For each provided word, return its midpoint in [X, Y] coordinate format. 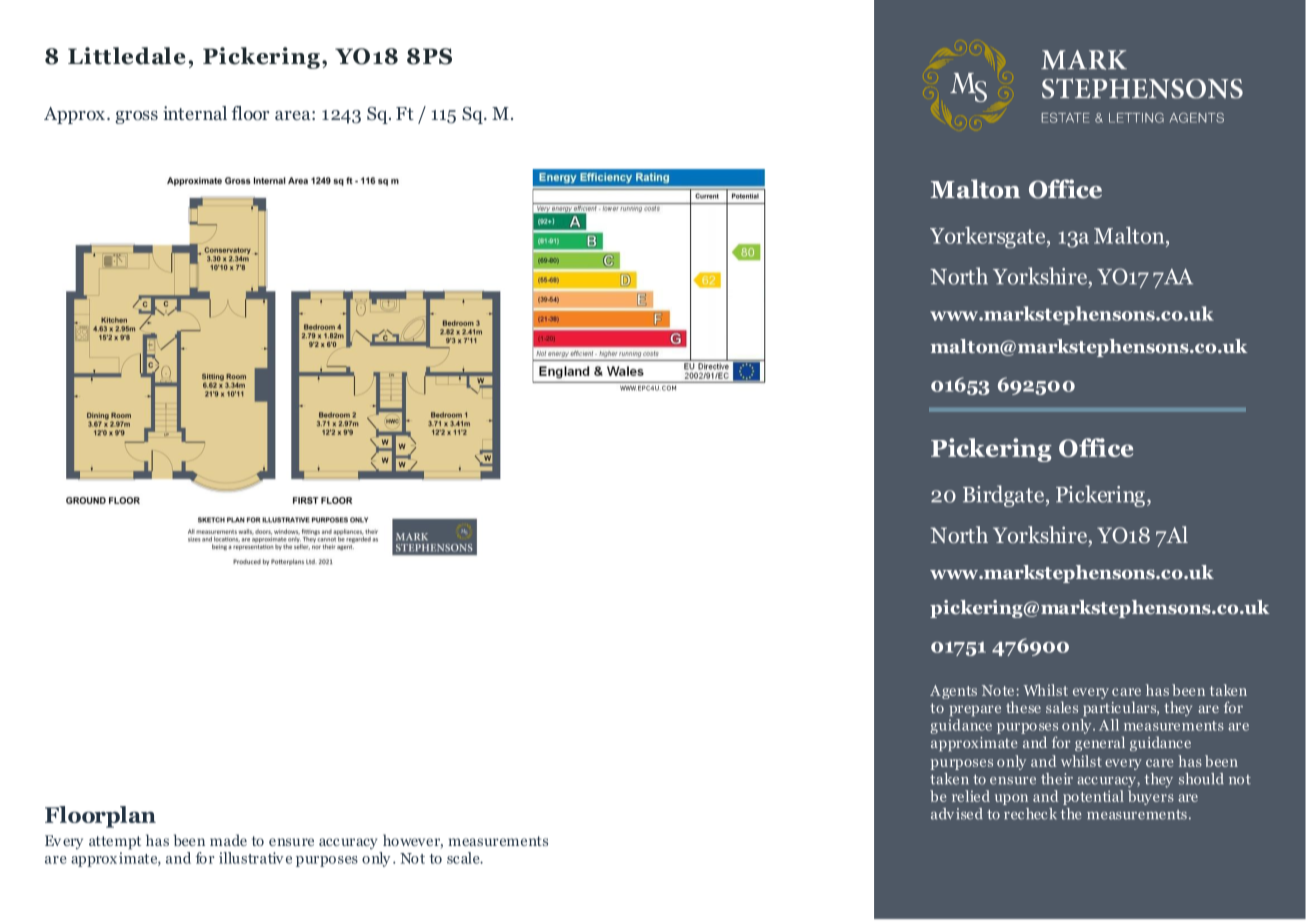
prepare [975, 710]
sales [1062, 707]
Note [999, 690]
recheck [1030, 814]
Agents [953, 692]
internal [195, 113]
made [228, 840]
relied [971, 796]
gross [136, 117]
